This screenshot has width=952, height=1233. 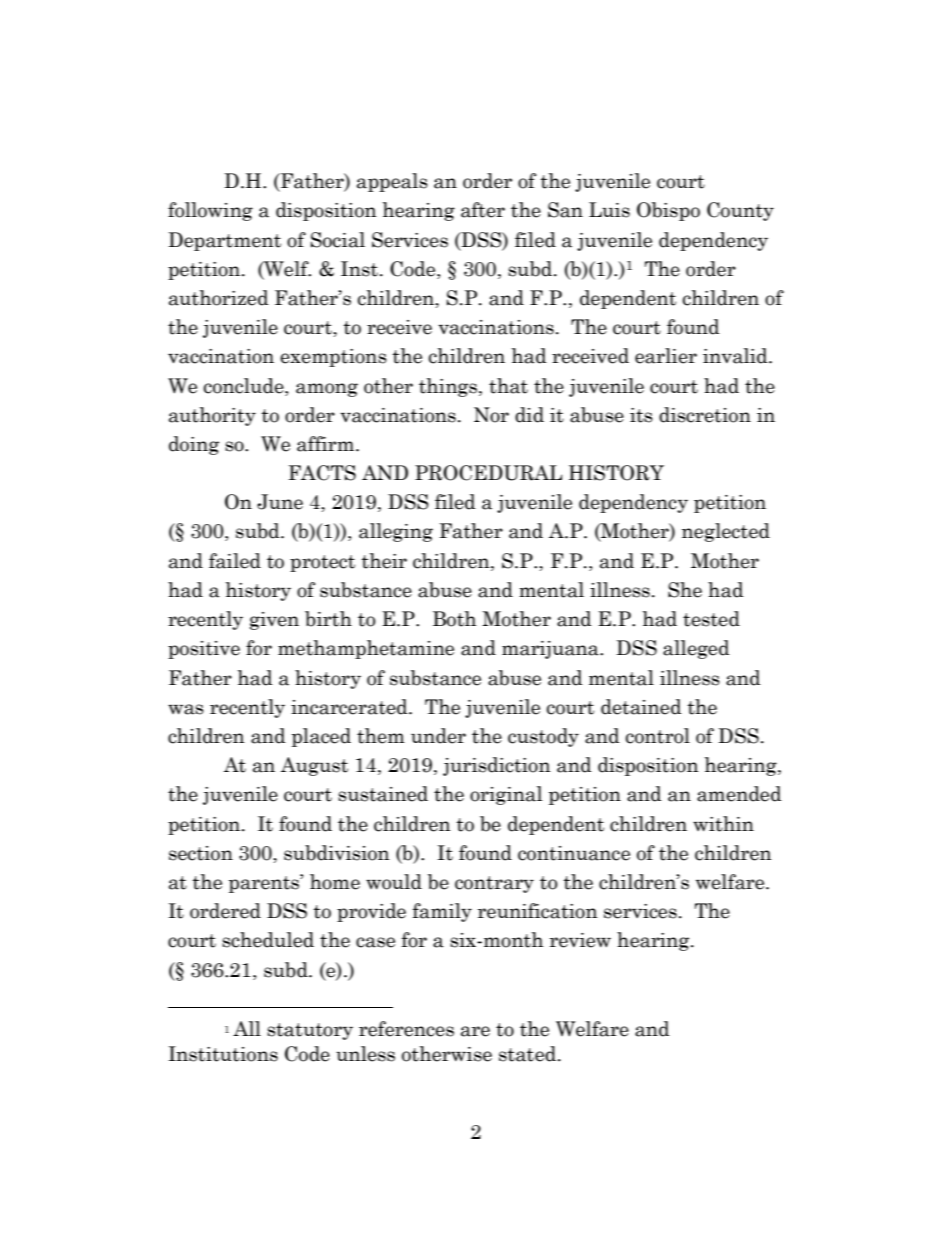 I want to click on following, so click(x=210, y=211).
